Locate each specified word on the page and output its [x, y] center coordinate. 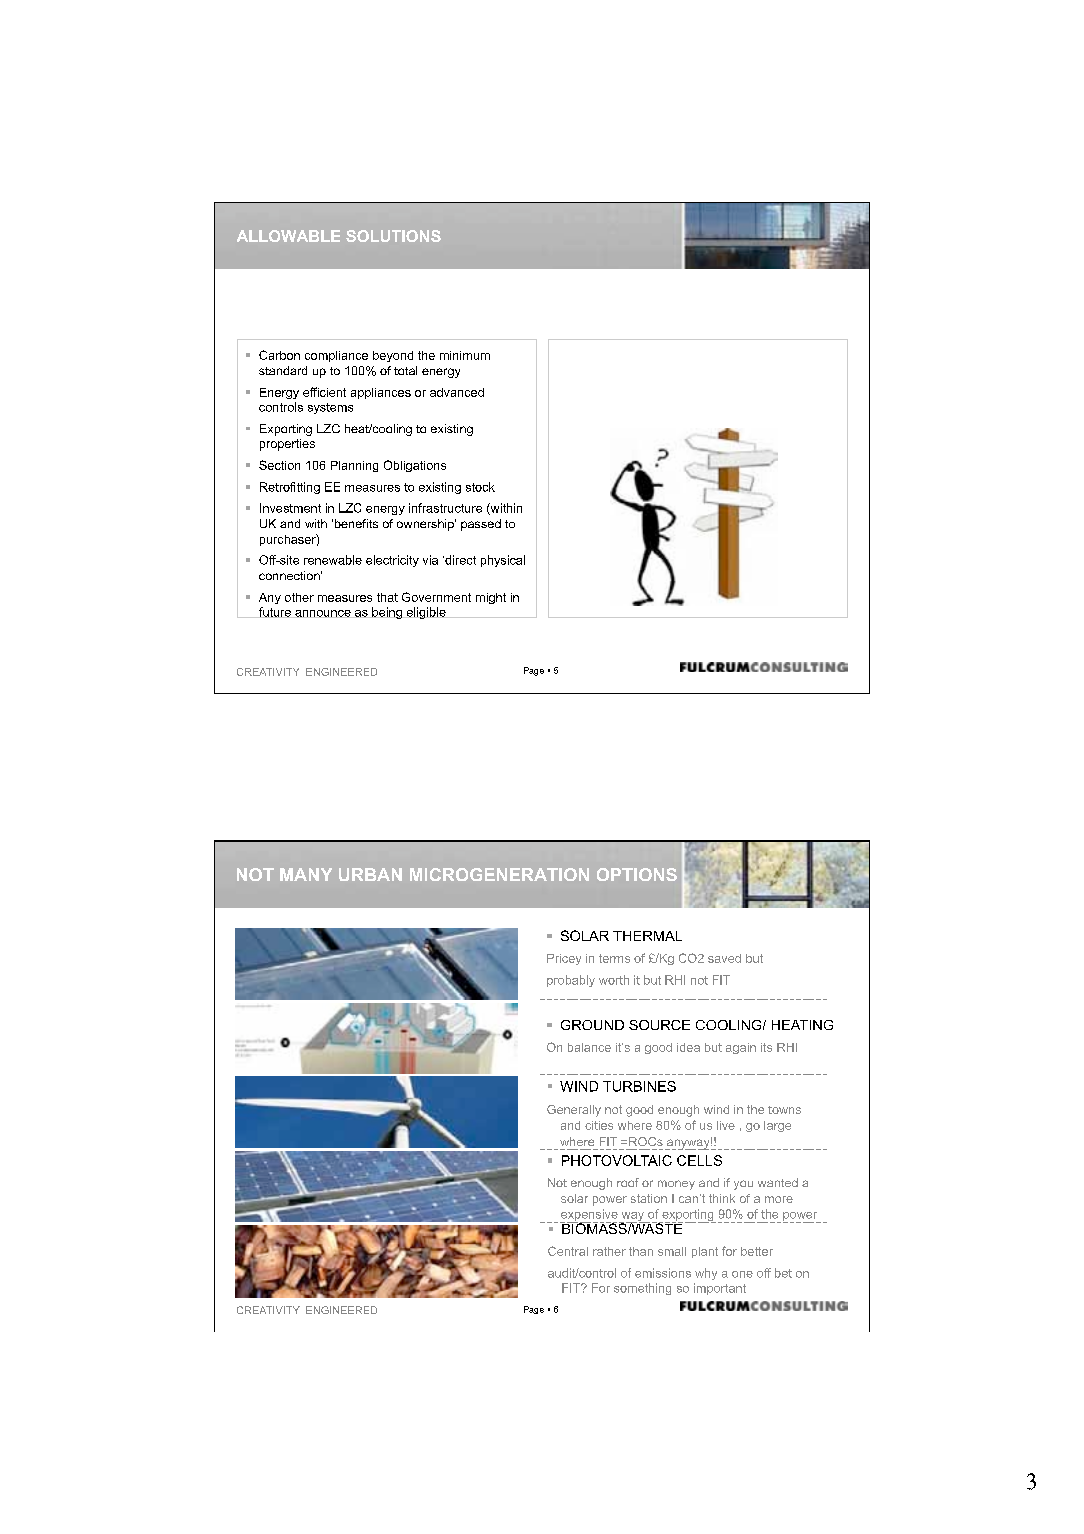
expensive [590, 1216]
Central [568, 1251]
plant [705, 1252]
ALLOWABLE [288, 236]
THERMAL [647, 936]
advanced [457, 392]
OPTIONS [637, 874]
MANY [306, 874]
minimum [465, 355]
